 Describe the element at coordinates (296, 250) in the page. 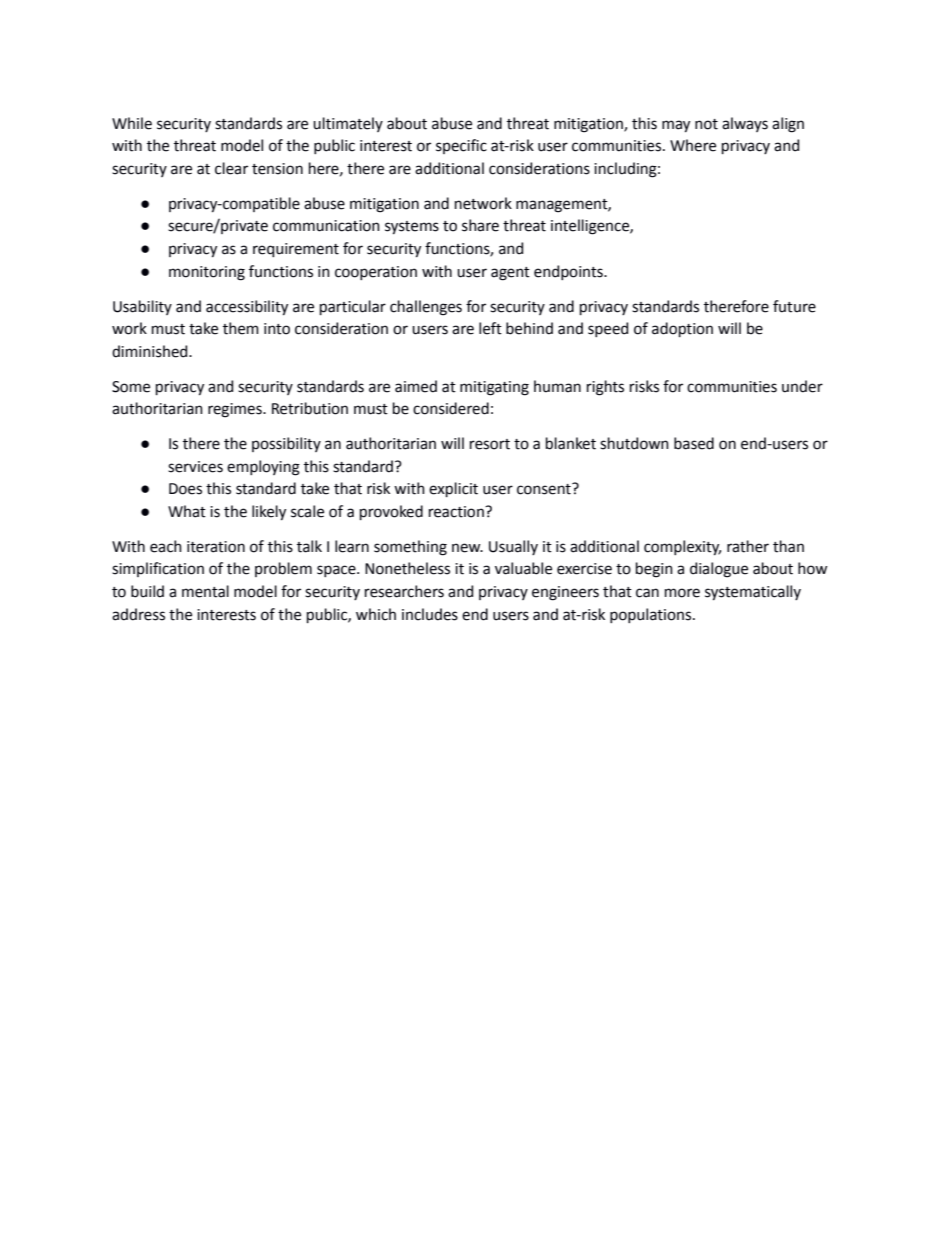

I see `requirement` at that location.
